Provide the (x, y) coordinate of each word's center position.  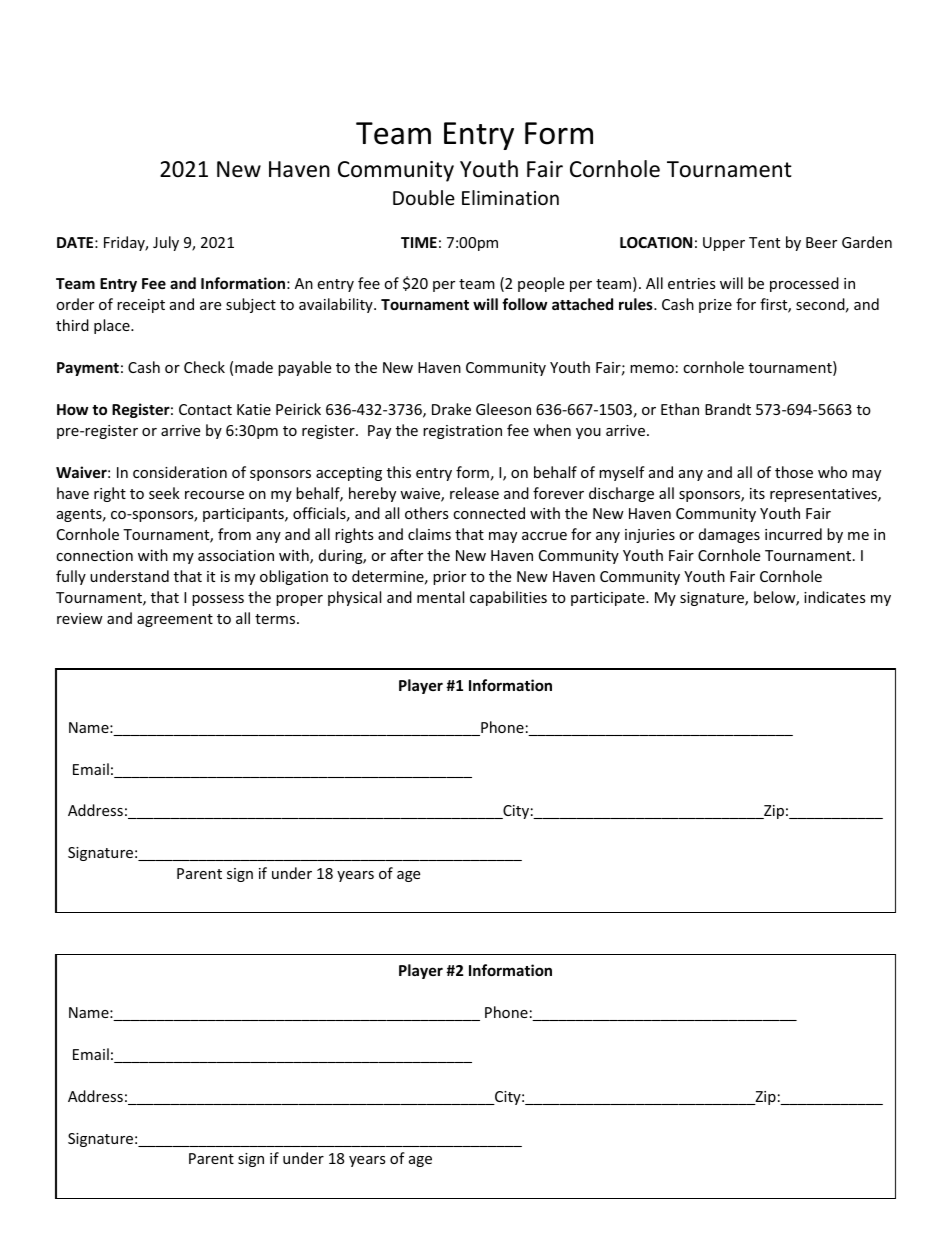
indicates (835, 597)
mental (440, 597)
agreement (175, 620)
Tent (764, 242)
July (166, 243)
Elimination (510, 197)
